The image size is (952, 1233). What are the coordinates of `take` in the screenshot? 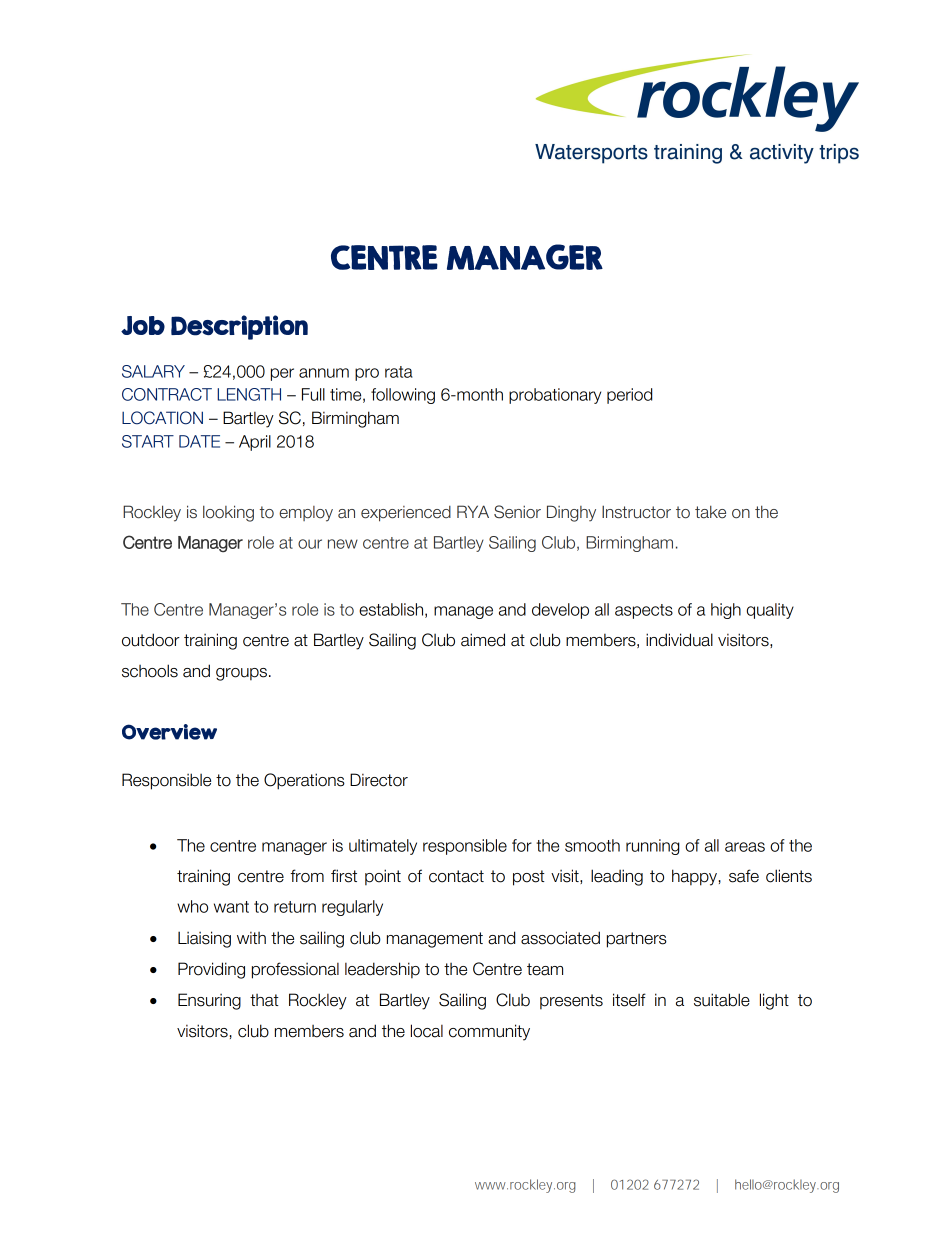 It's located at (710, 512).
